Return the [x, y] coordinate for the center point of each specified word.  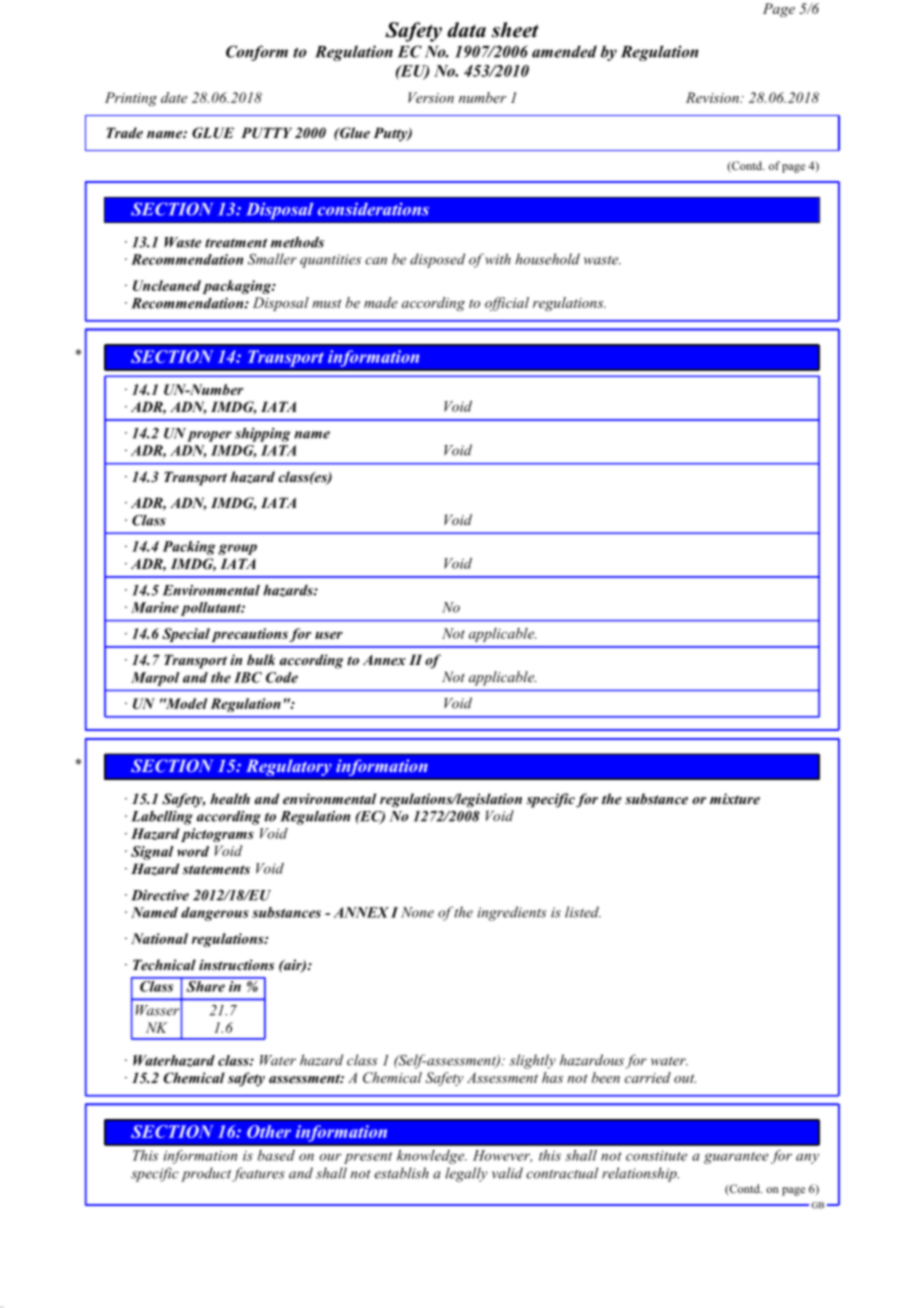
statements [216, 869]
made [381, 302]
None [417, 912]
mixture [735, 798]
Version [431, 97]
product [206, 1174]
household [547, 259]
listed [583, 912]
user [329, 635]
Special [186, 635]
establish [401, 1173]
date [174, 97]
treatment [236, 243]
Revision [713, 97]
